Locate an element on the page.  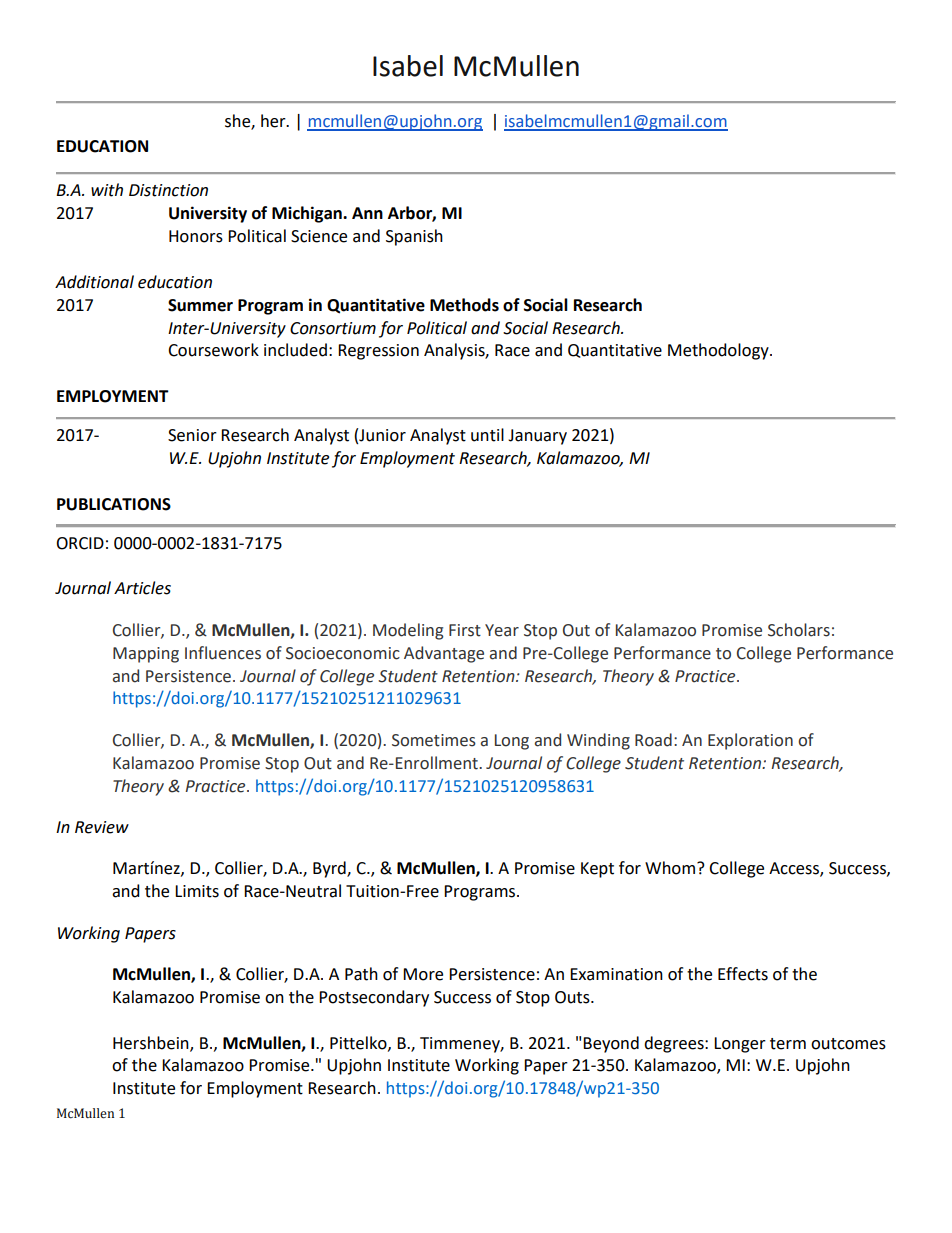
Spanish is located at coordinates (414, 237).
